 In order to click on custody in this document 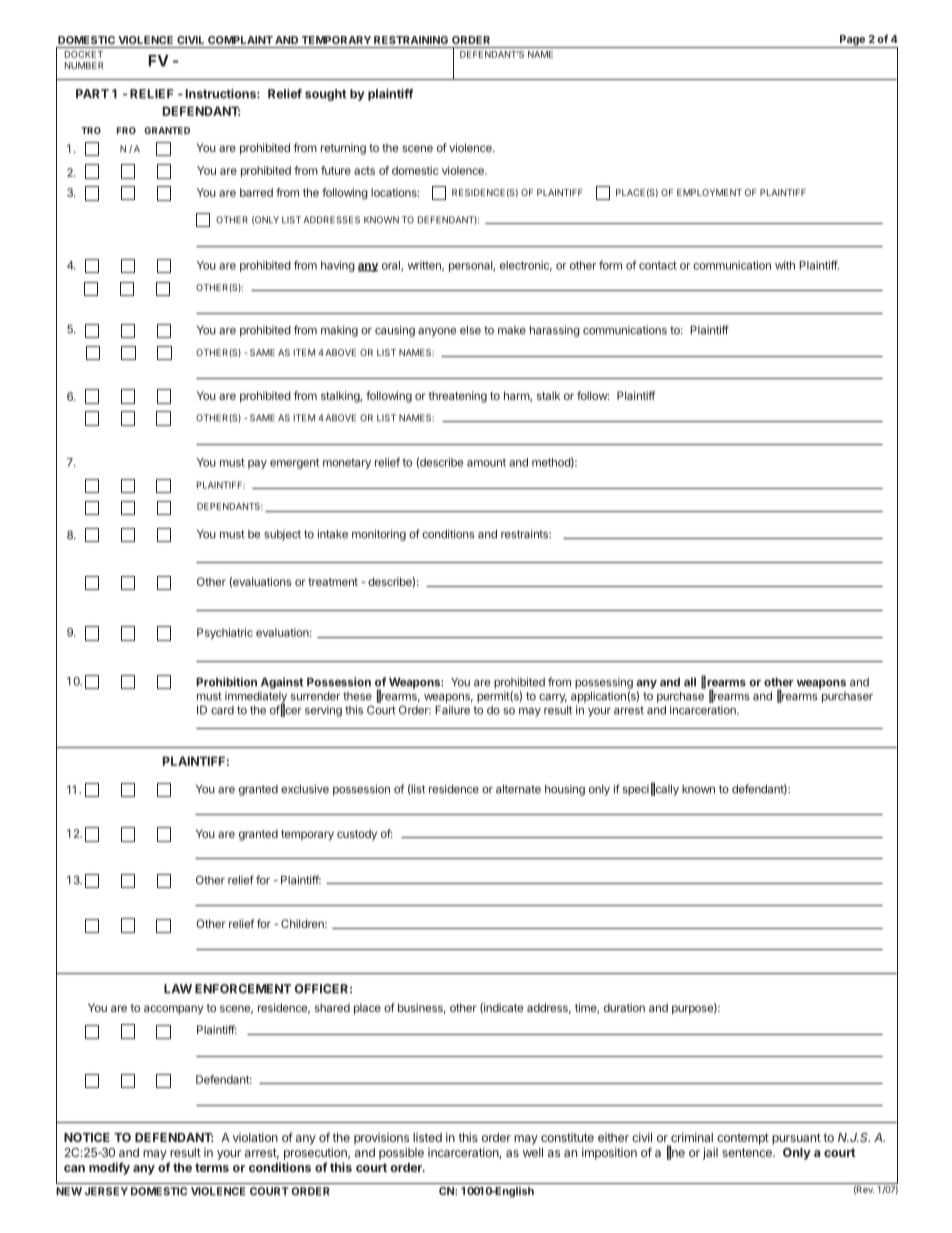, I will do `click(357, 835)`.
